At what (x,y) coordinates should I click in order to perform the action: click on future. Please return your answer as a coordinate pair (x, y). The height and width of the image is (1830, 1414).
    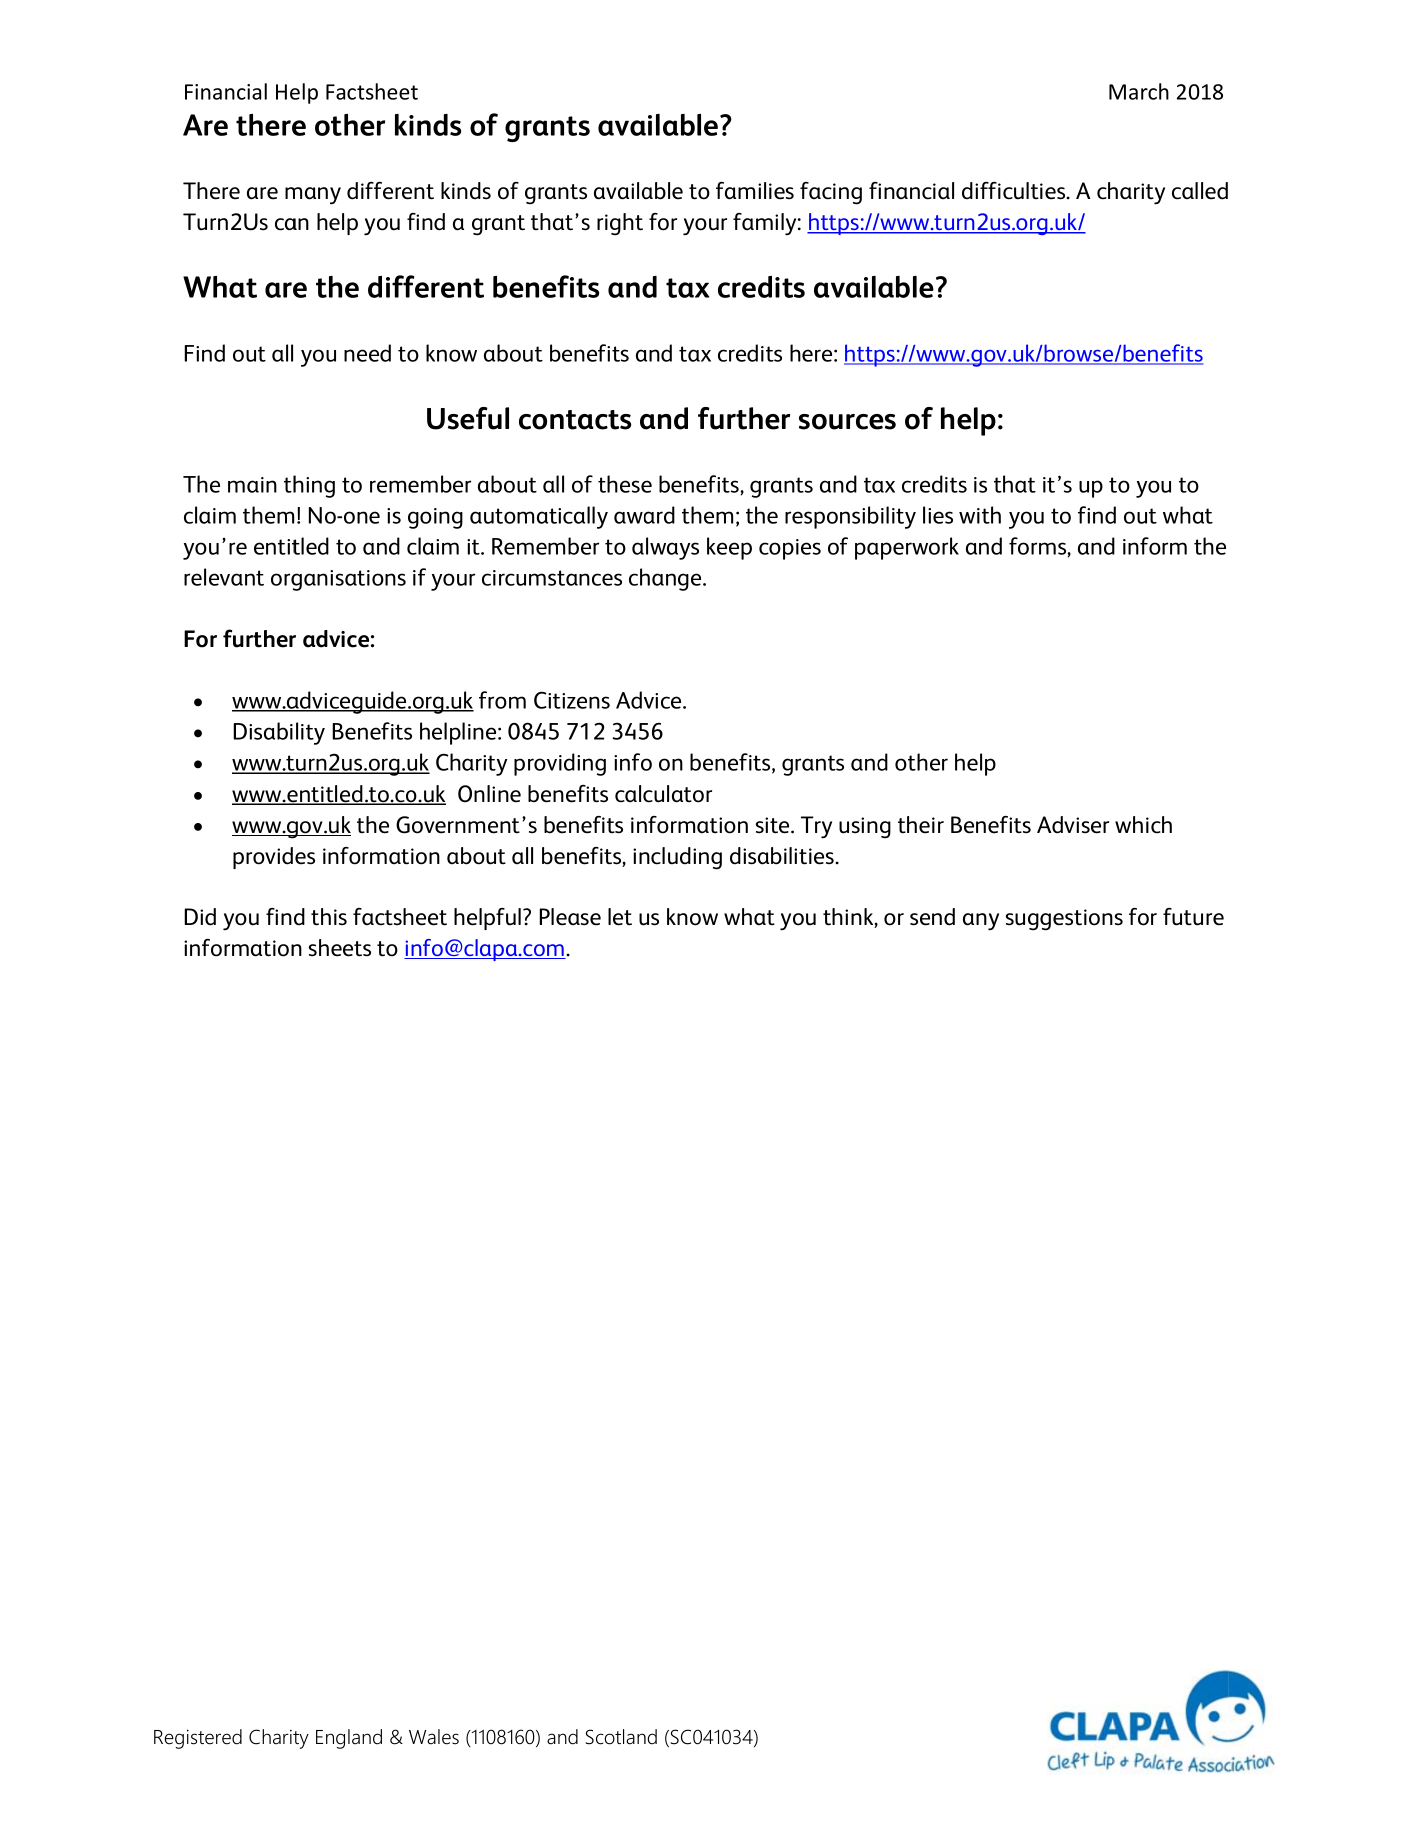
    Looking at the image, I should click on (1193, 917).
